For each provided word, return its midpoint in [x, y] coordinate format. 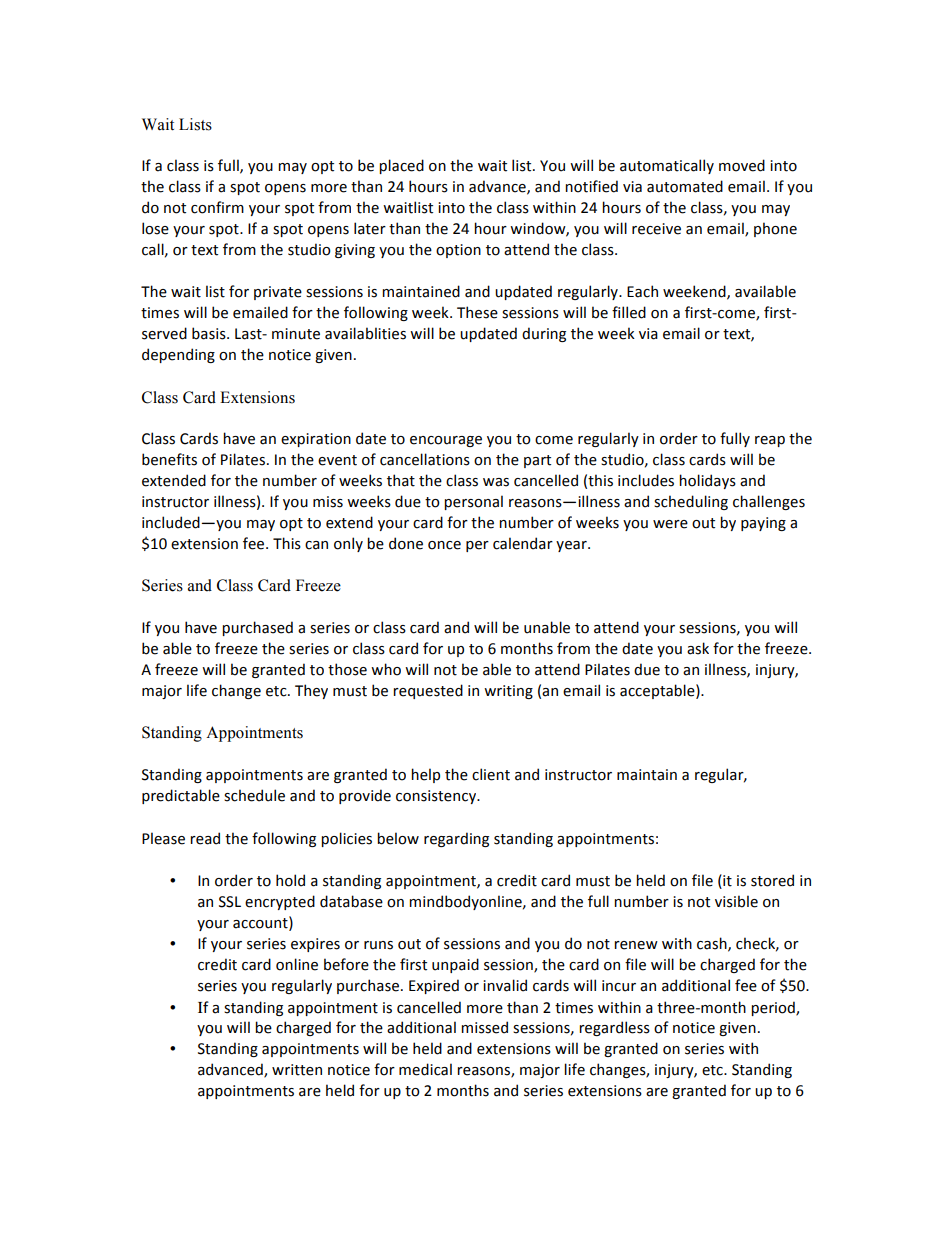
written [297, 1070]
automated [685, 186]
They [311, 691]
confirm [217, 207]
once [444, 545]
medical [425, 1069]
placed [401, 166]
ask [698, 648]
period [774, 1008]
